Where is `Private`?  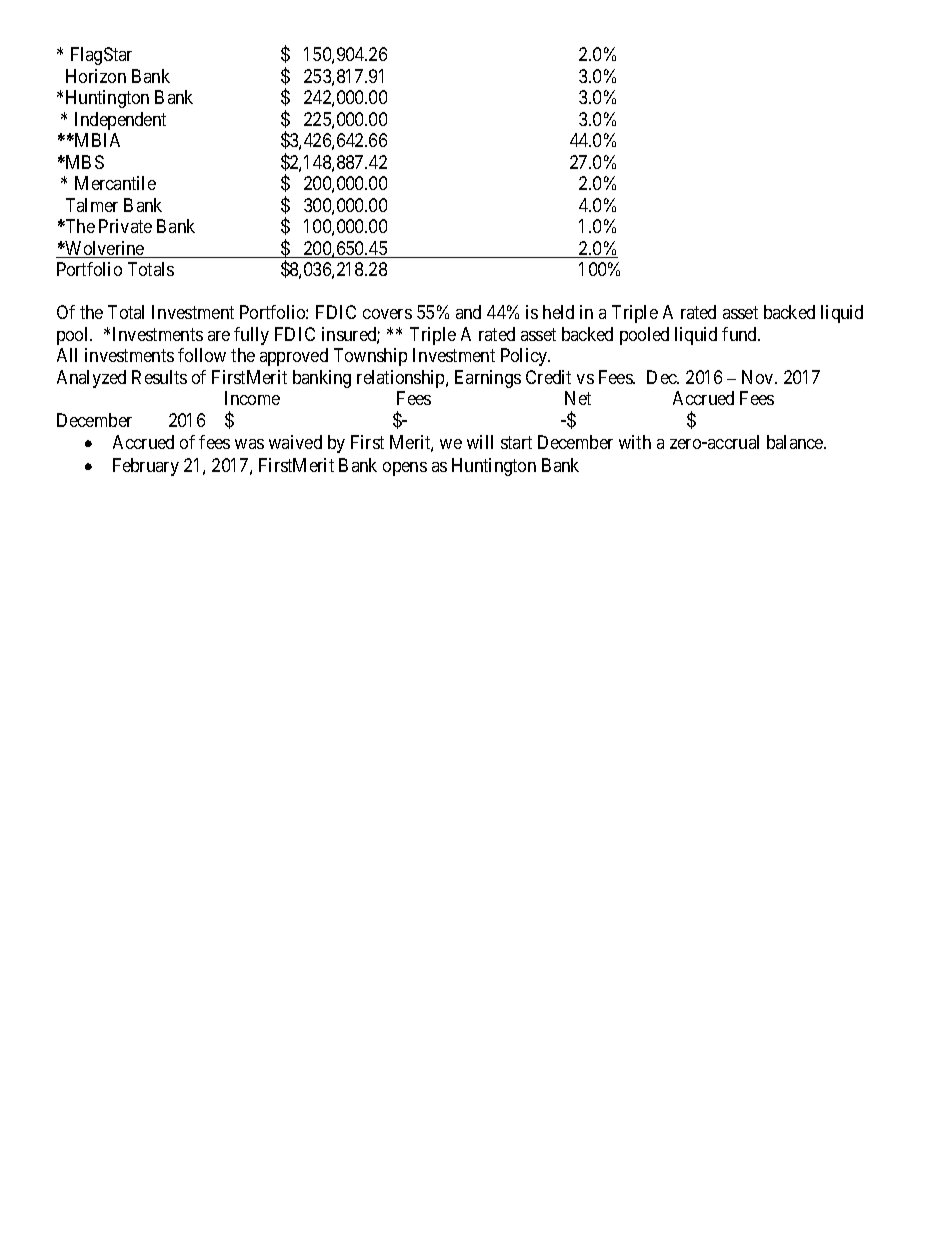
Private is located at coordinates (125, 226).
